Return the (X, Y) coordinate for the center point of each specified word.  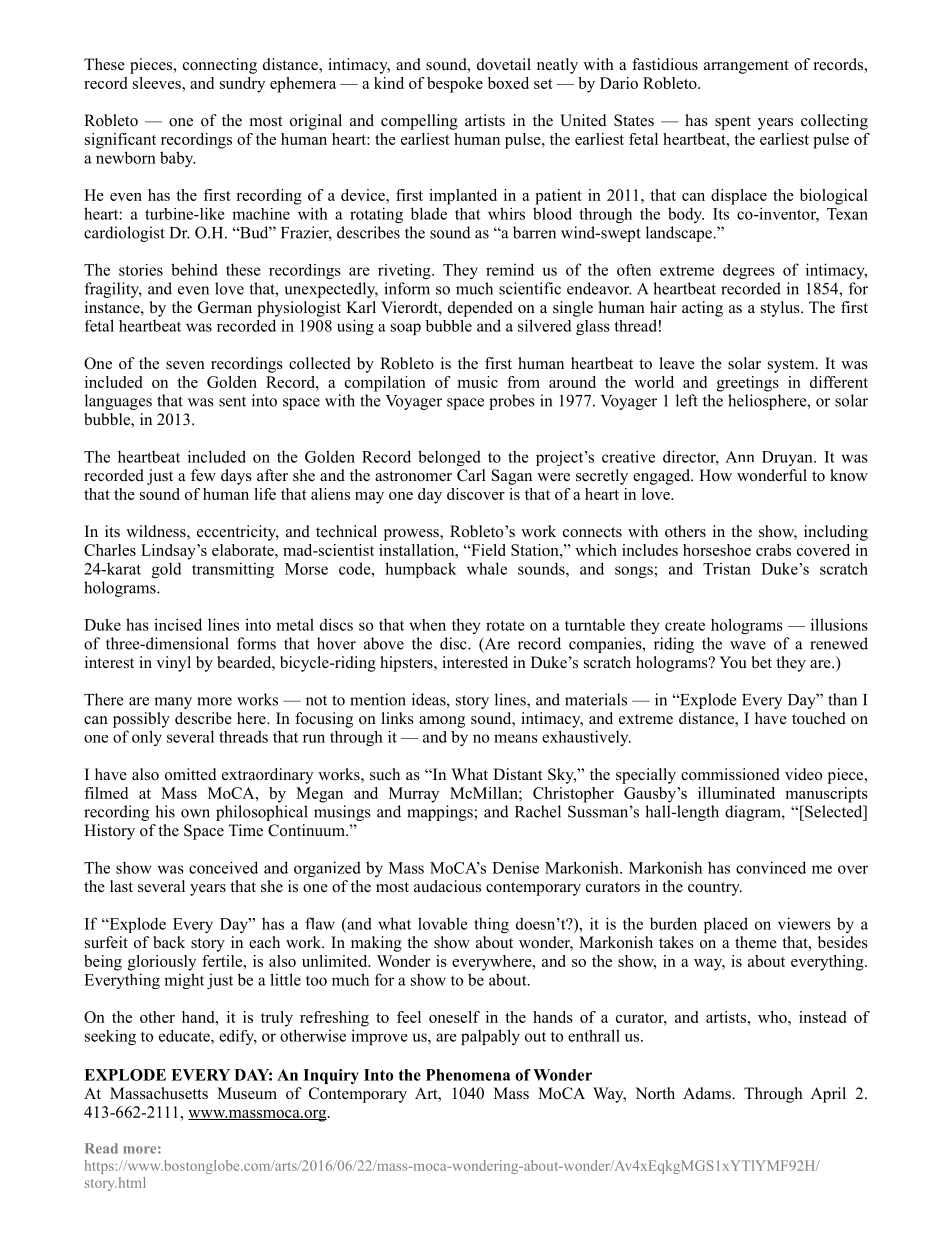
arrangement (746, 67)
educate (185, 1036)
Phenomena (468, 1075)
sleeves (158, 83)
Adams (708, 1093)
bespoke (455, 85)
